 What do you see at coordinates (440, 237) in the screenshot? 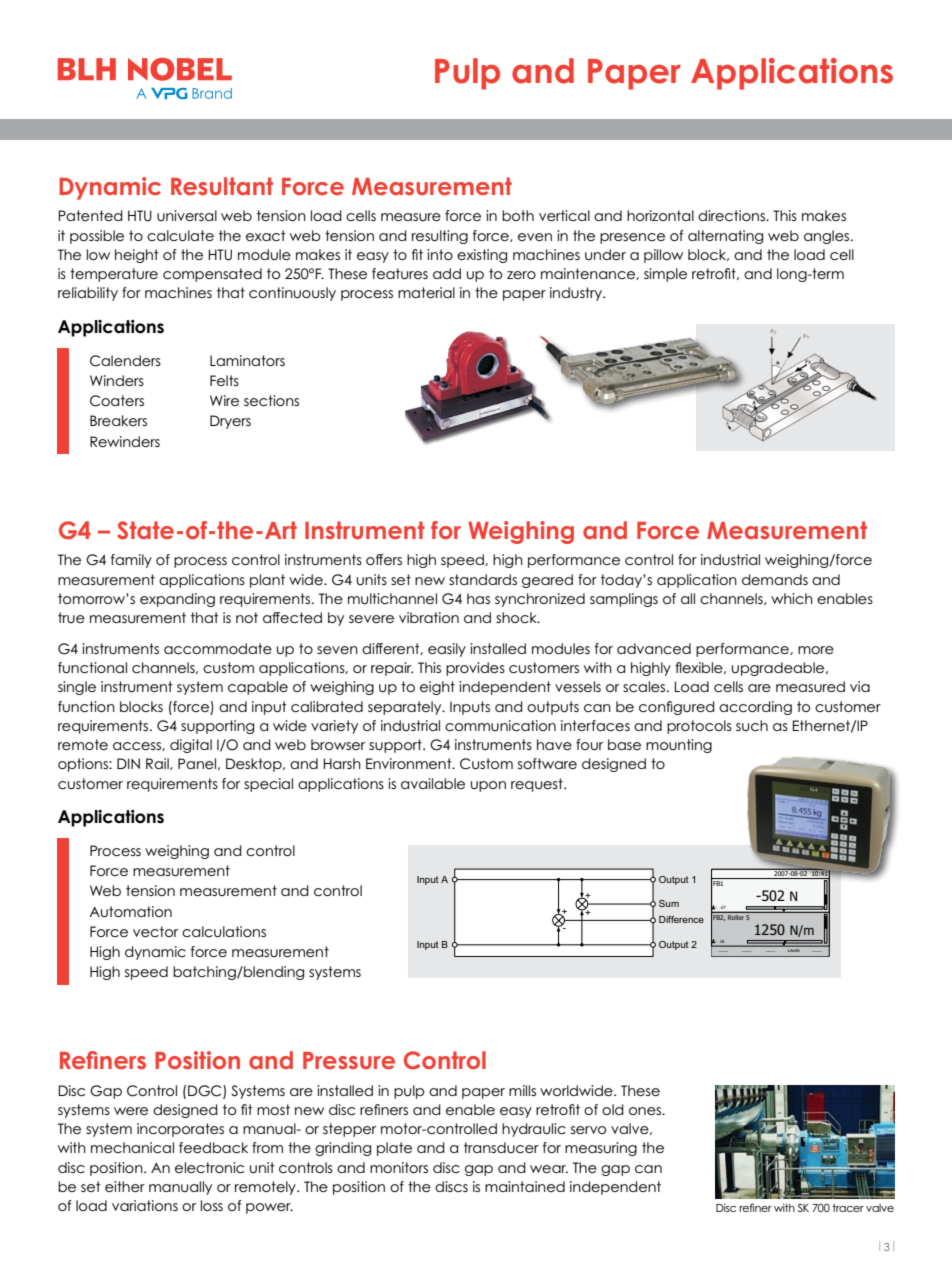
I see `resulting` at bounding box center [440, 237].
